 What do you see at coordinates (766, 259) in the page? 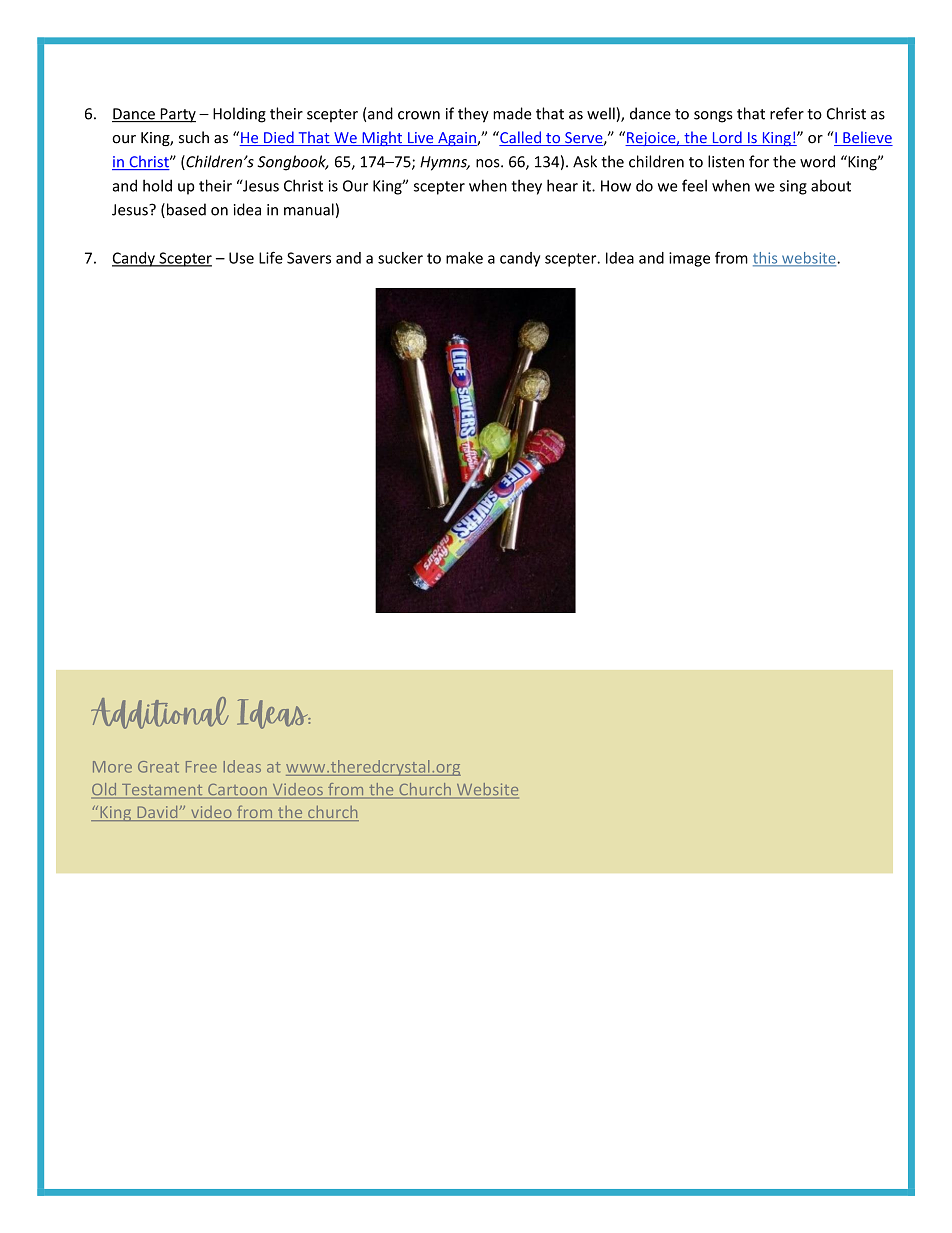
I see `this` at bounding box center [766, 259].
